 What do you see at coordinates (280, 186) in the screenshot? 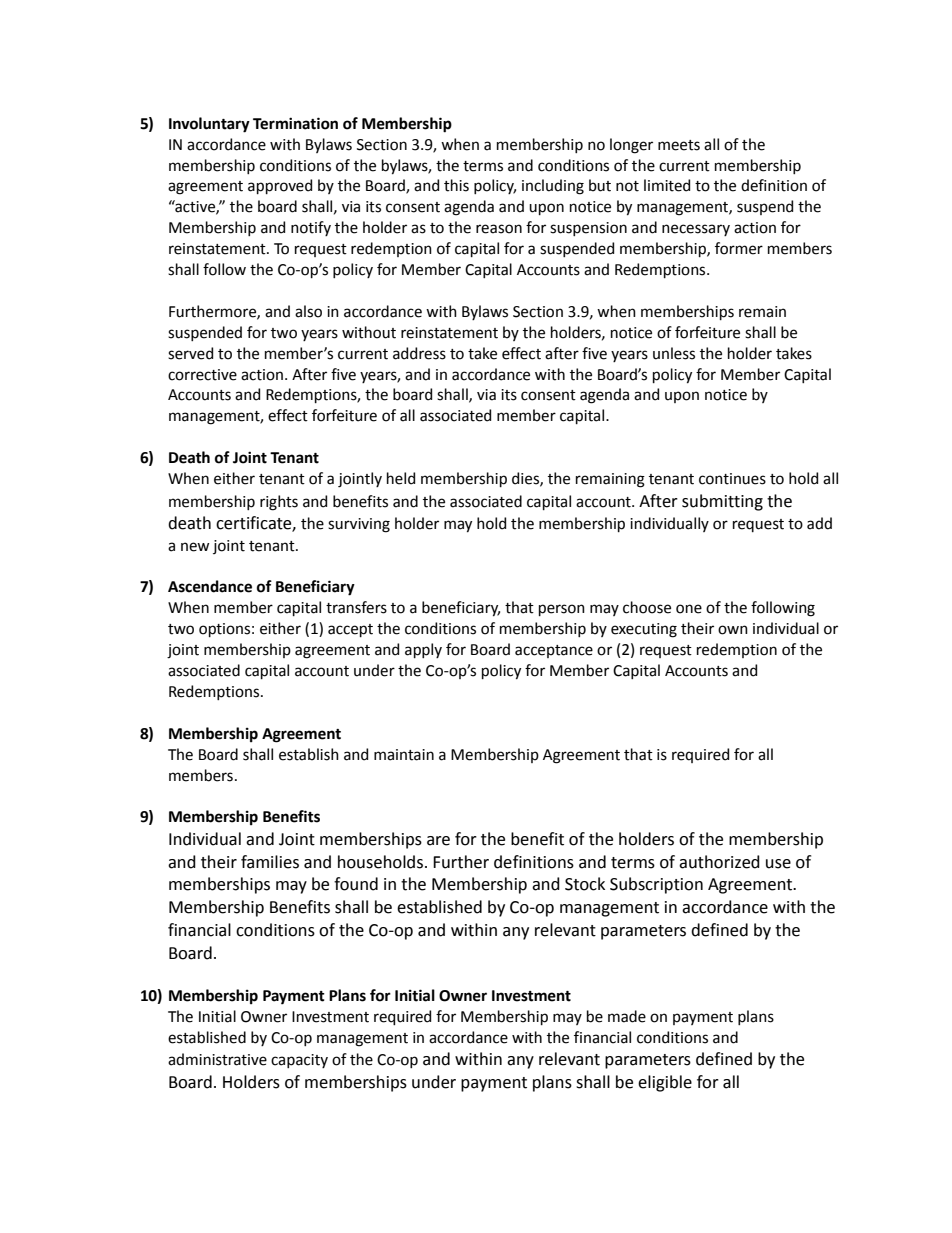
I see `approved` at bounding box center [280, 186].
